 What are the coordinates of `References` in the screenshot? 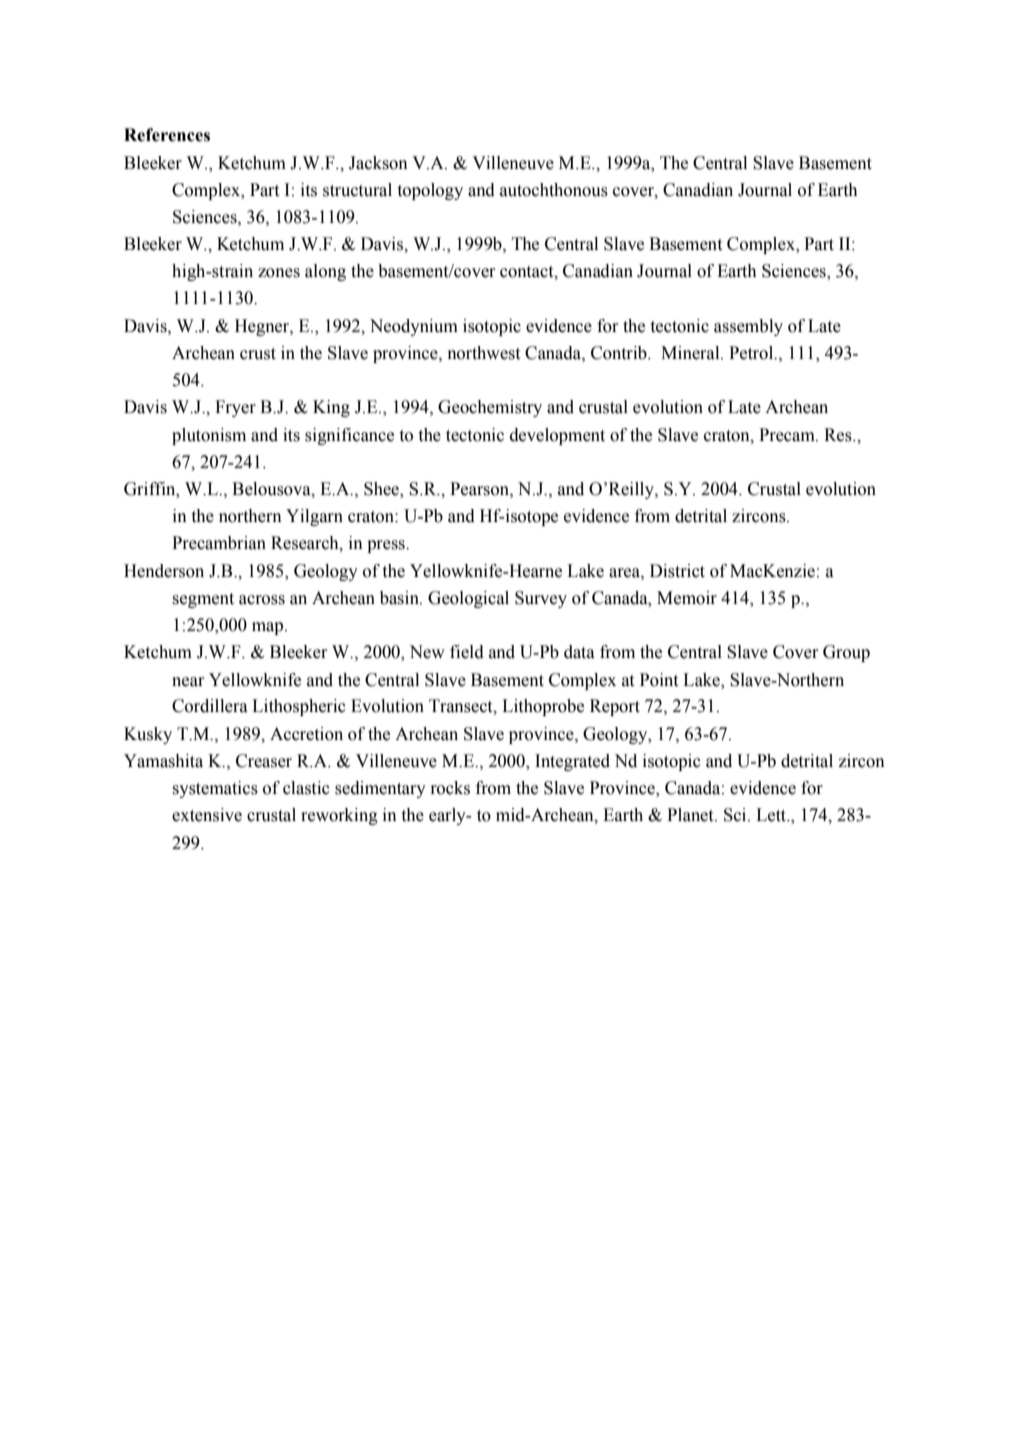 It's located at (167, 135).
